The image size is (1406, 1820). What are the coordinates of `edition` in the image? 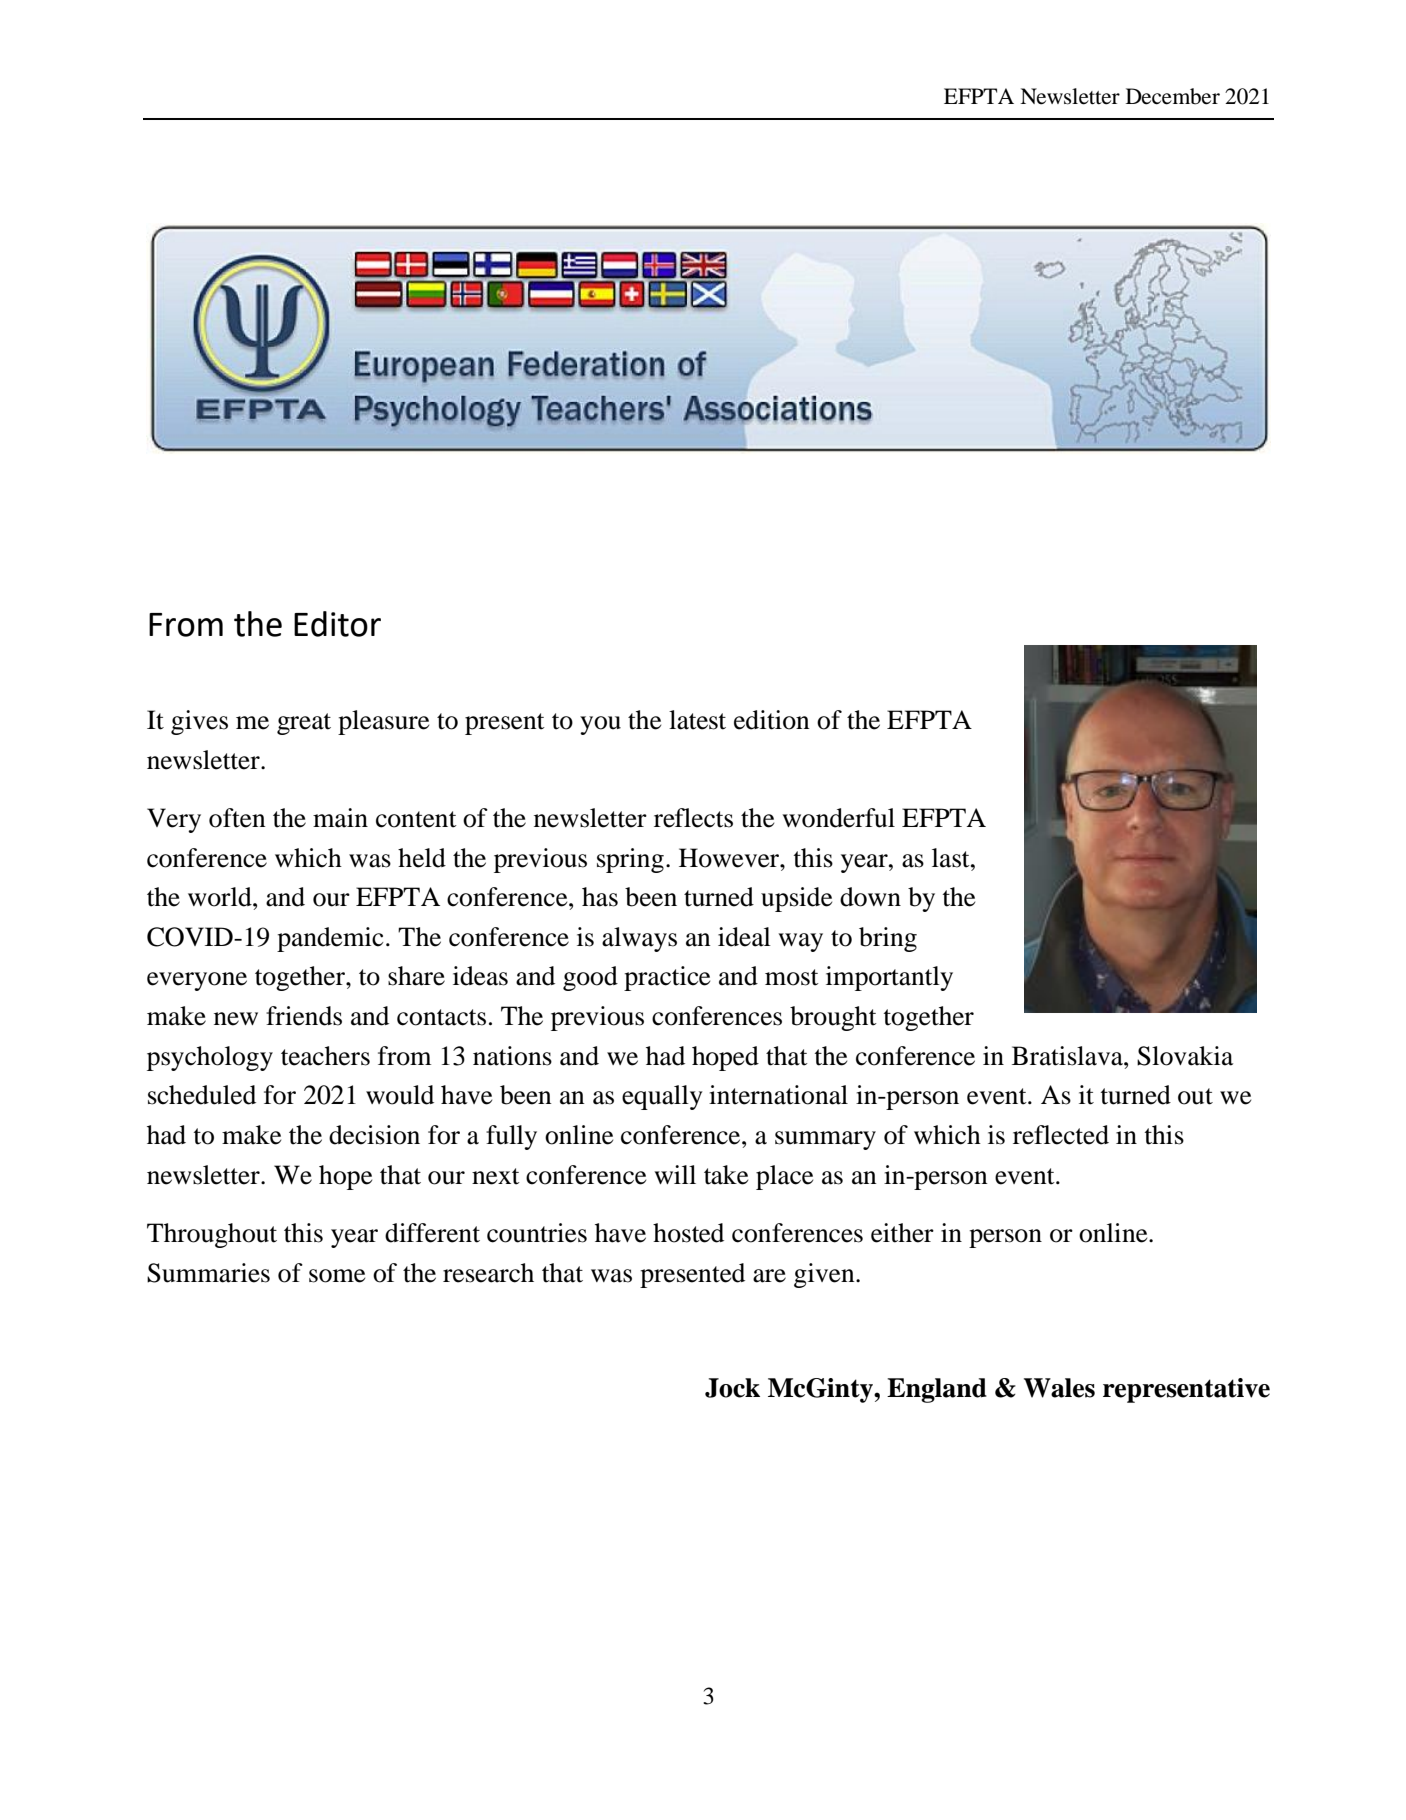 It's located at (772, 720).
